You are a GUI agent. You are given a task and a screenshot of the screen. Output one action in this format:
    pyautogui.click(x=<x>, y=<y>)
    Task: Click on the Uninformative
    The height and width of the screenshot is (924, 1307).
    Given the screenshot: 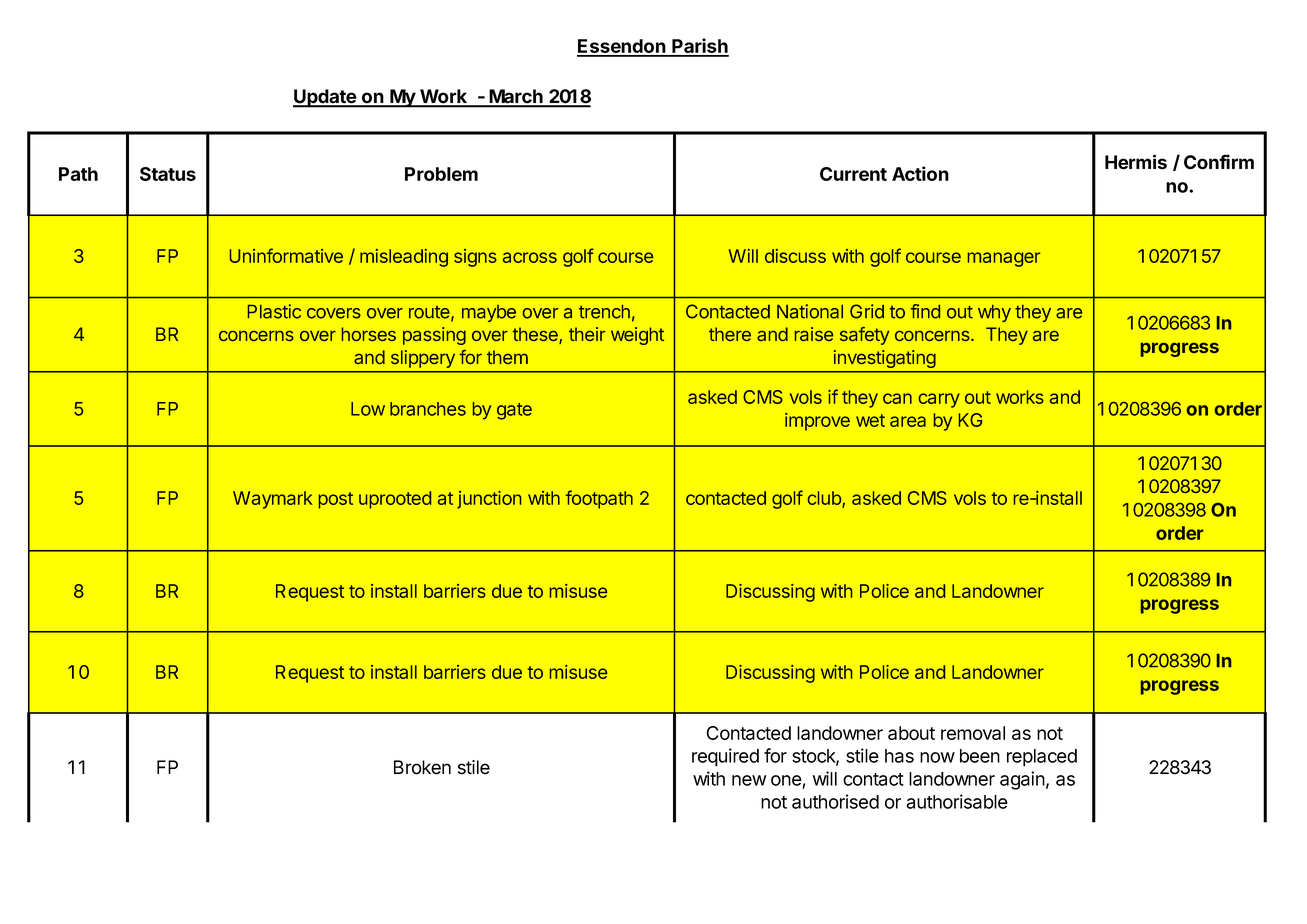 What is the action you would take?
    pyautogui.click(x=286, y=255)
